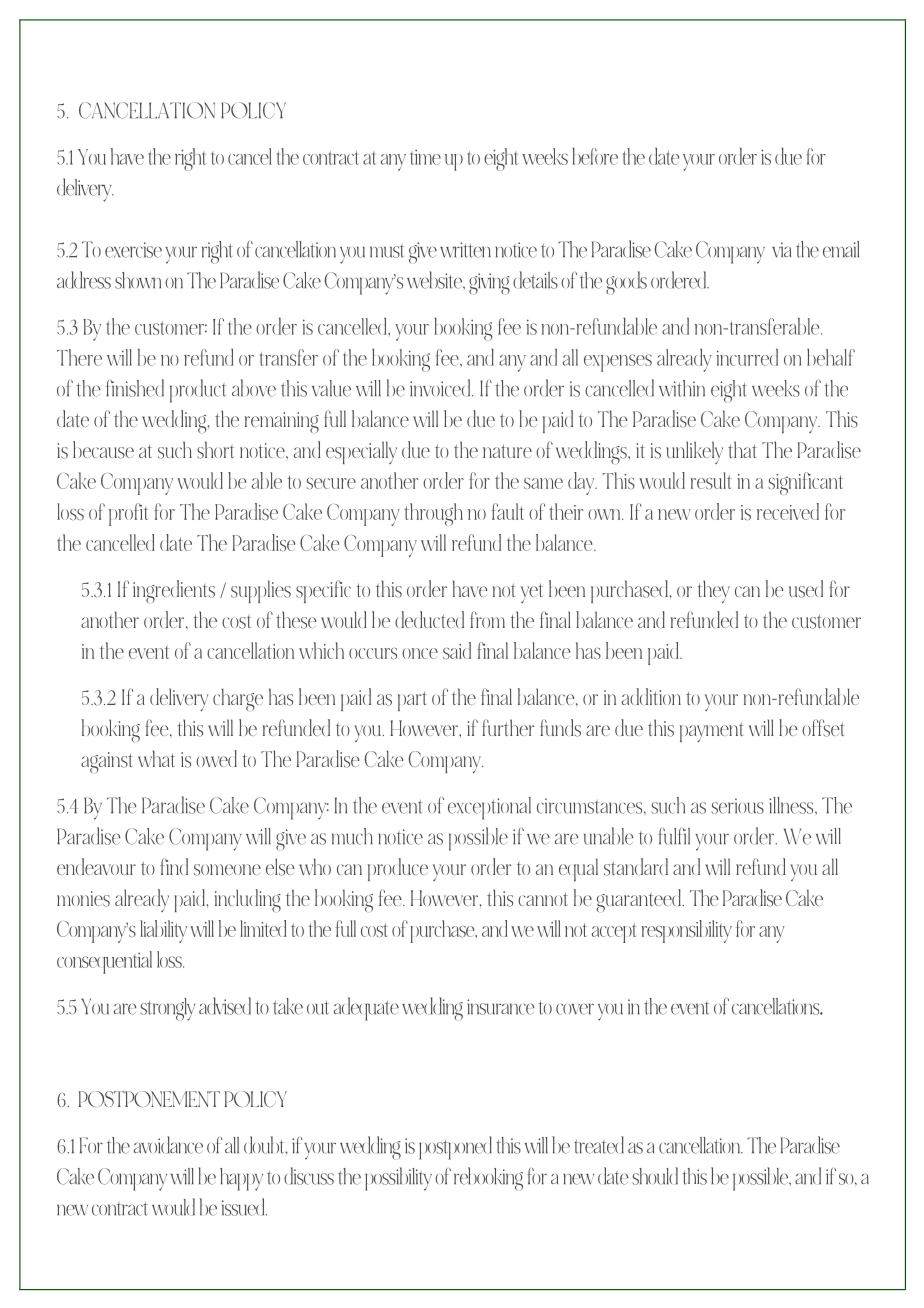 Image resolution: width=924 pixels, height=1308 pixels. I want to click on postponed, so click(455, 1148).
